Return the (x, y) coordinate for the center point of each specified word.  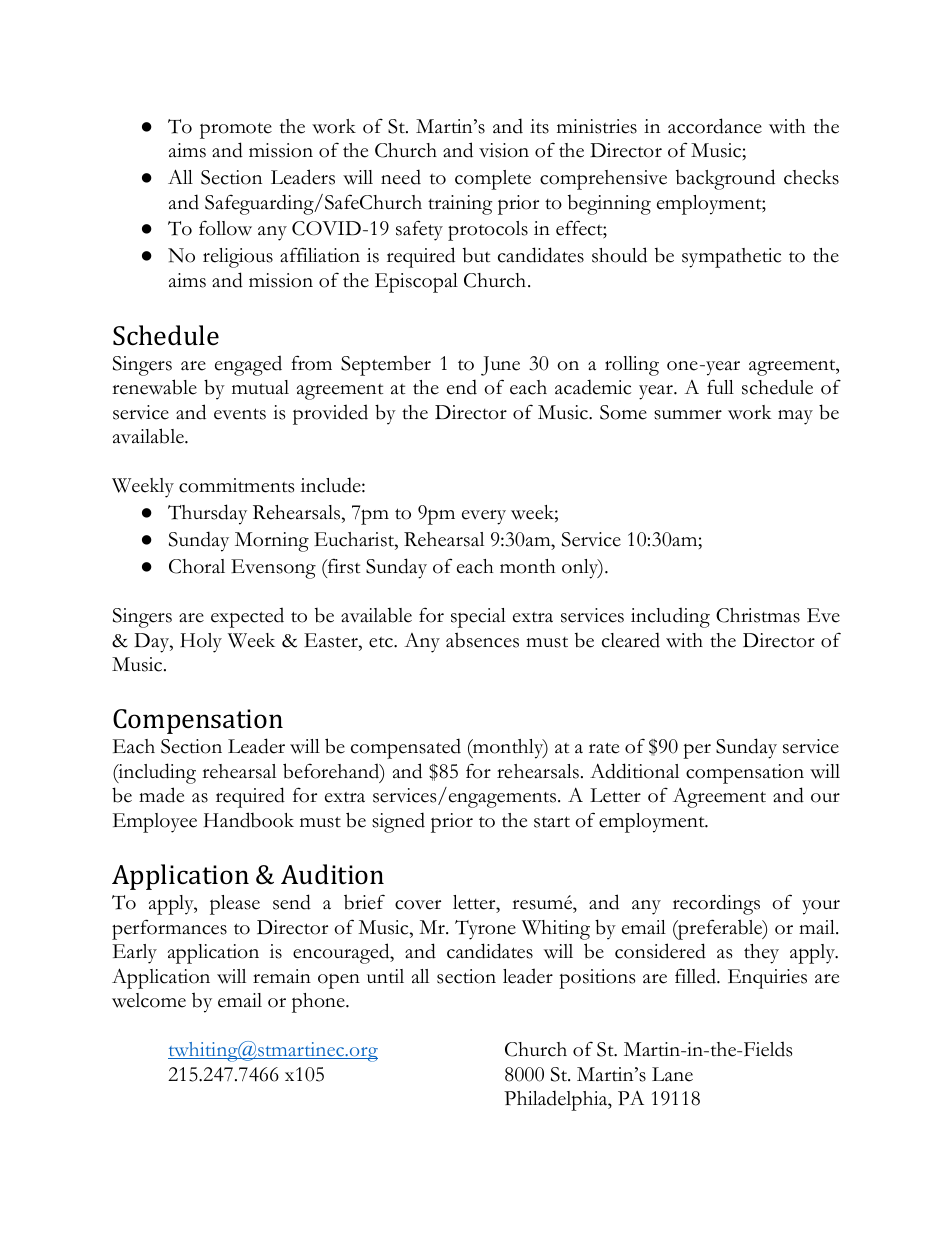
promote (236, 131)
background (725, 179)
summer (688, 415)
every (484, 517)
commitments (236, 485)
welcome (149, 1000)
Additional (634, 771)
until (385, 976)
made (161, 795)
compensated (406, 748)
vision (504, 150)
